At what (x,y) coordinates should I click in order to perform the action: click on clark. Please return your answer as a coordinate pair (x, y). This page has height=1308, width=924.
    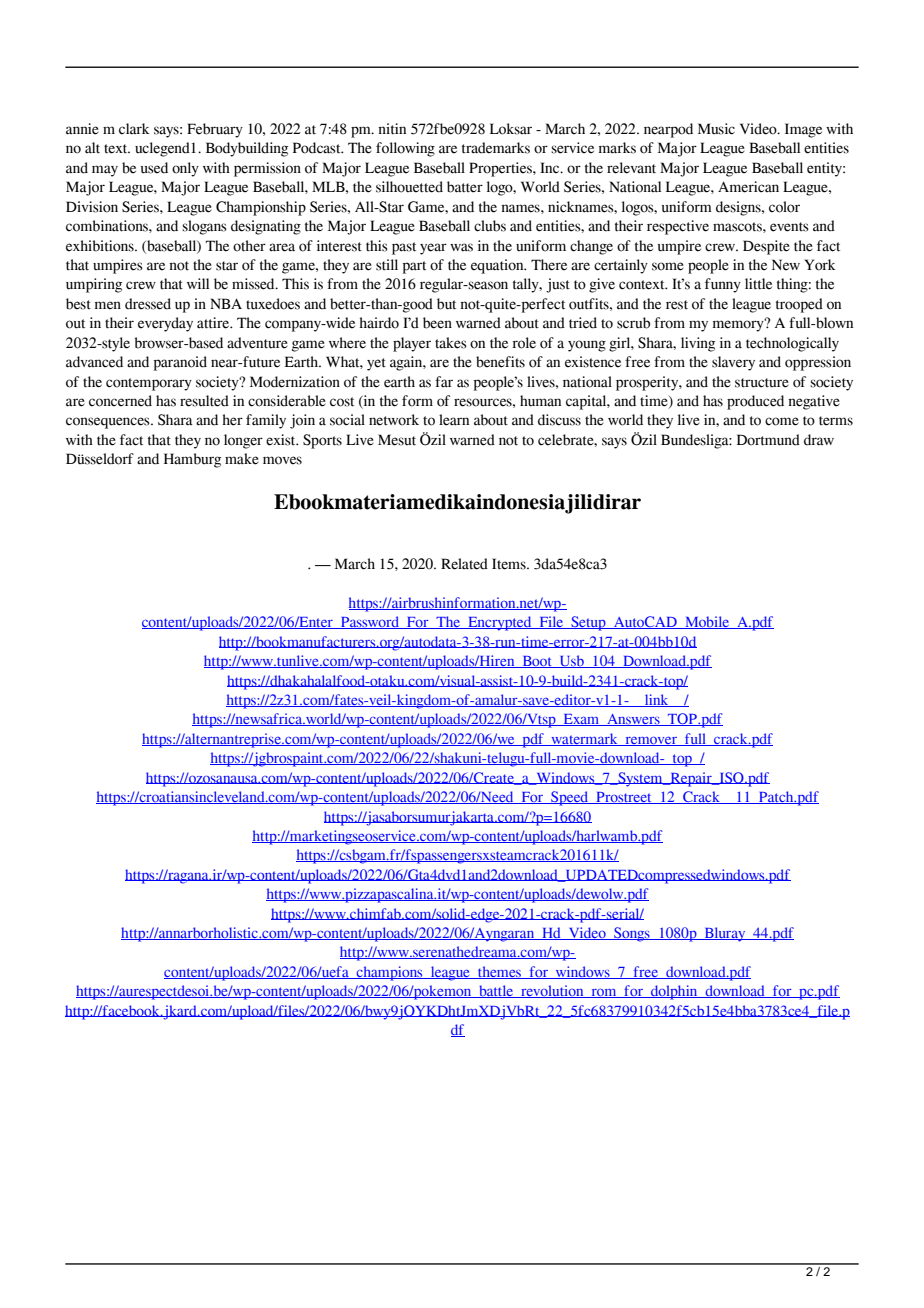
    Looking at the image, I should click on (134, 129).
